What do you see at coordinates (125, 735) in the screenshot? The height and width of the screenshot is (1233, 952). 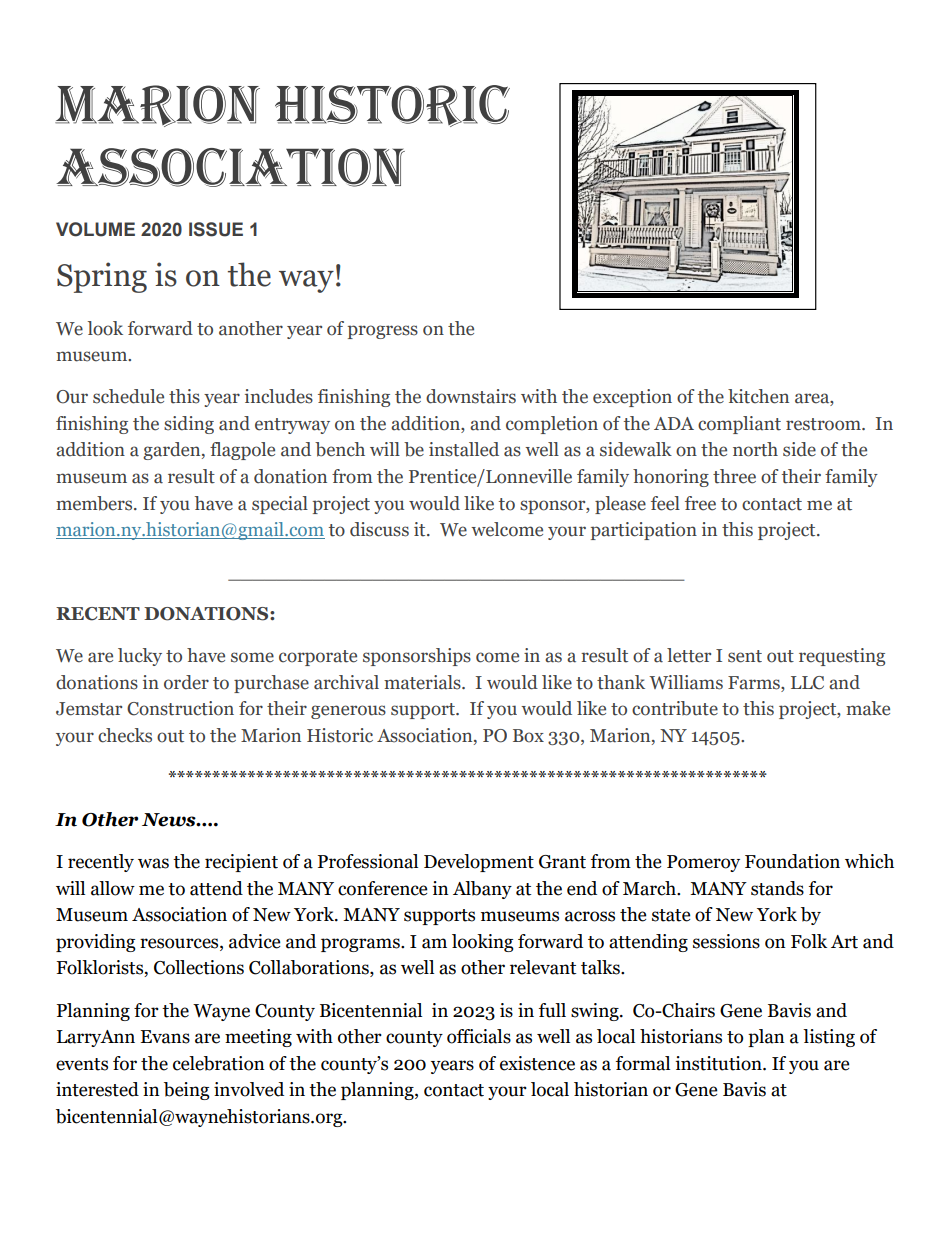 I see `checks` at bounding box center [125, 735].
